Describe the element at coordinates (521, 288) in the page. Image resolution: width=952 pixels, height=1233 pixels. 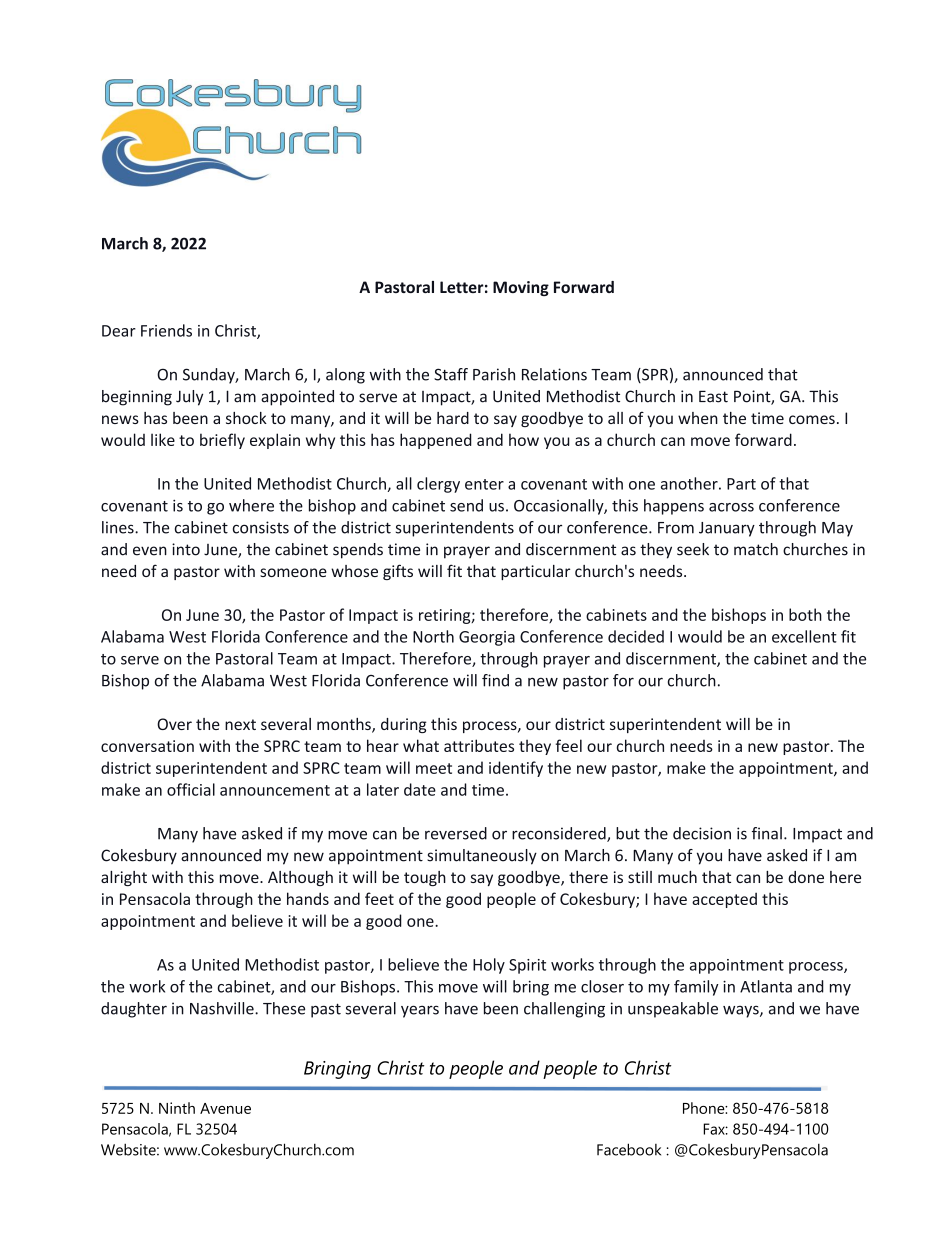
I see `Moving` at that location.
